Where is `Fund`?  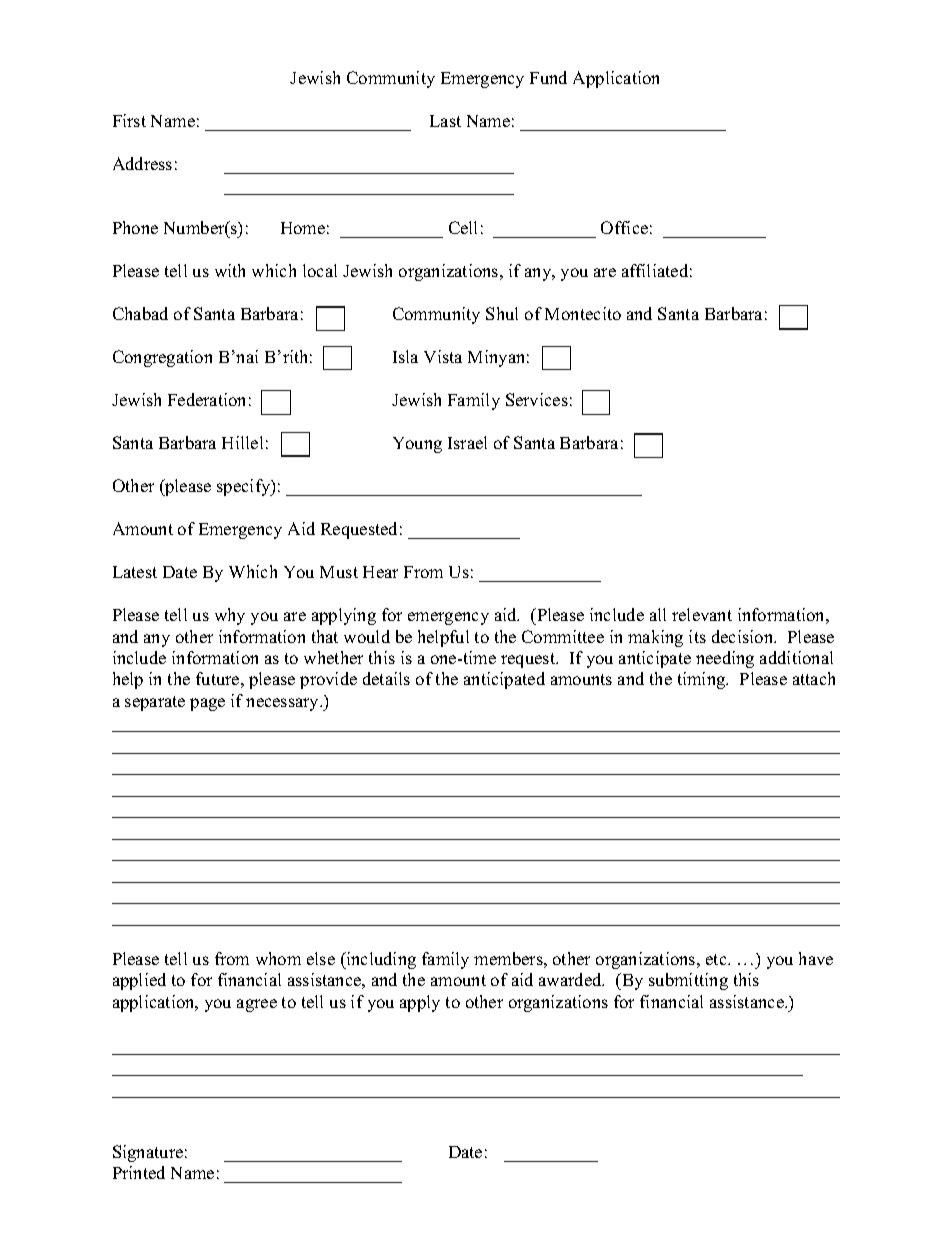 Fund is located at coordinates (548, 77).
